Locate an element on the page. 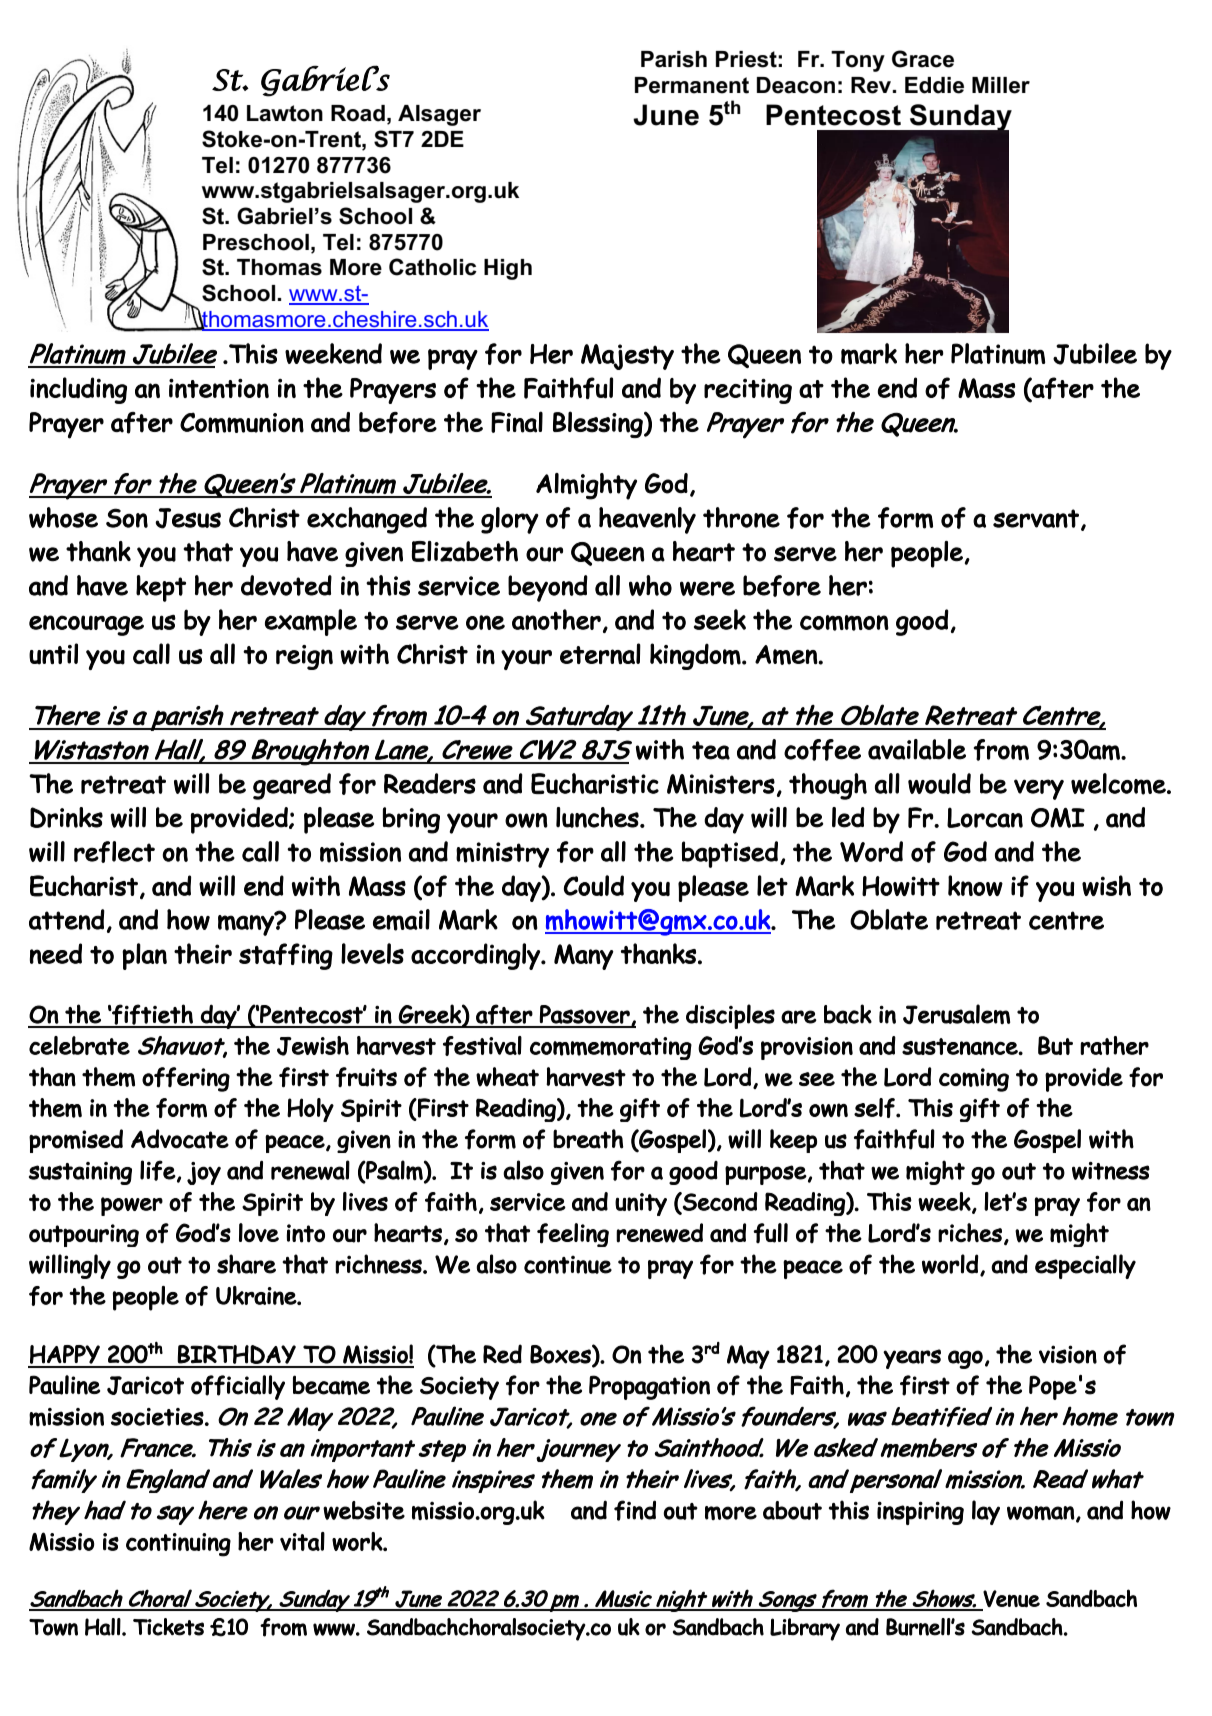  reflect is located at coordinates (114, 852).
